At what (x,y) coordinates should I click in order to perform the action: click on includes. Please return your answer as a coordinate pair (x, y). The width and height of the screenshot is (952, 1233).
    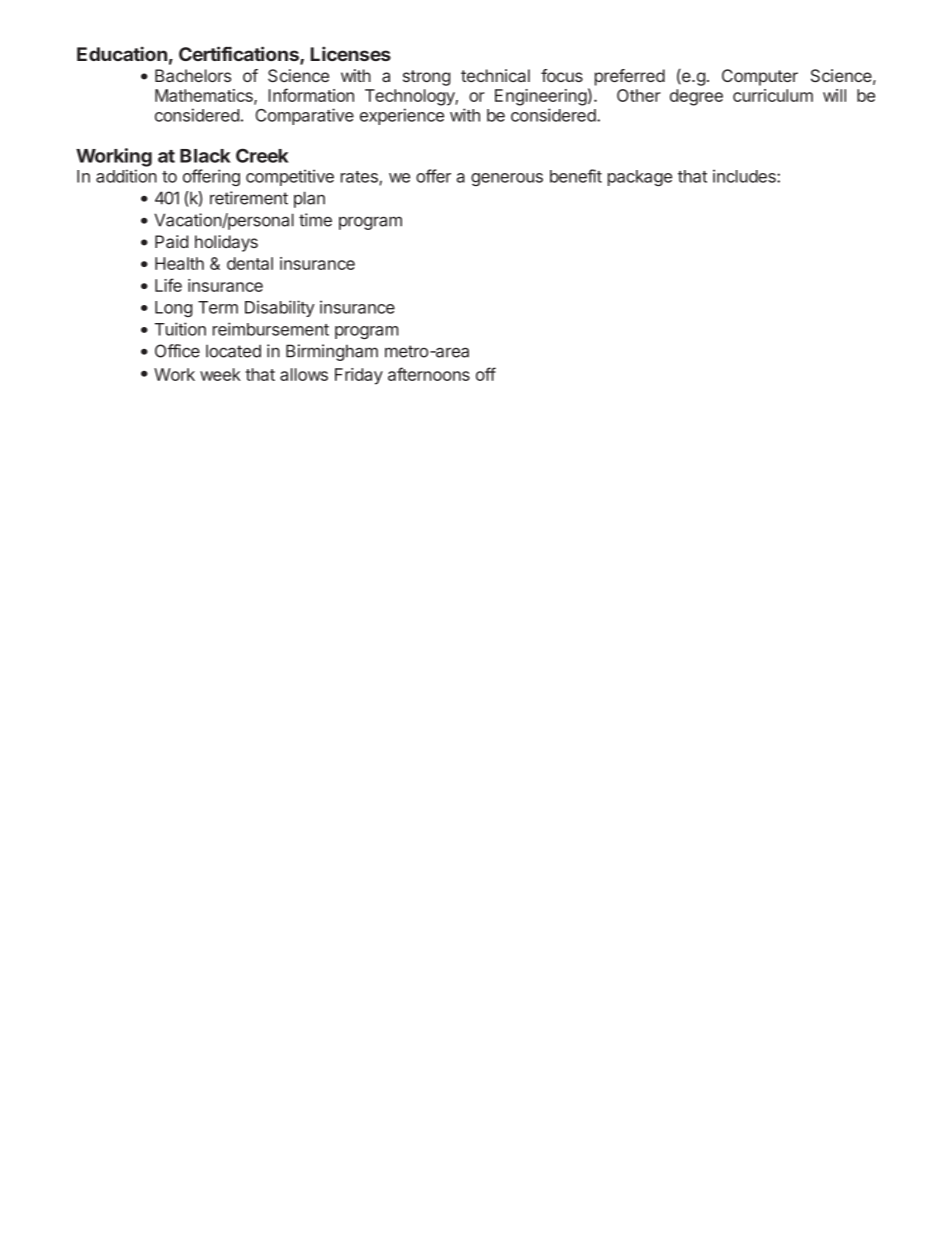
    Looking at the image, I should click on (745, 176).
